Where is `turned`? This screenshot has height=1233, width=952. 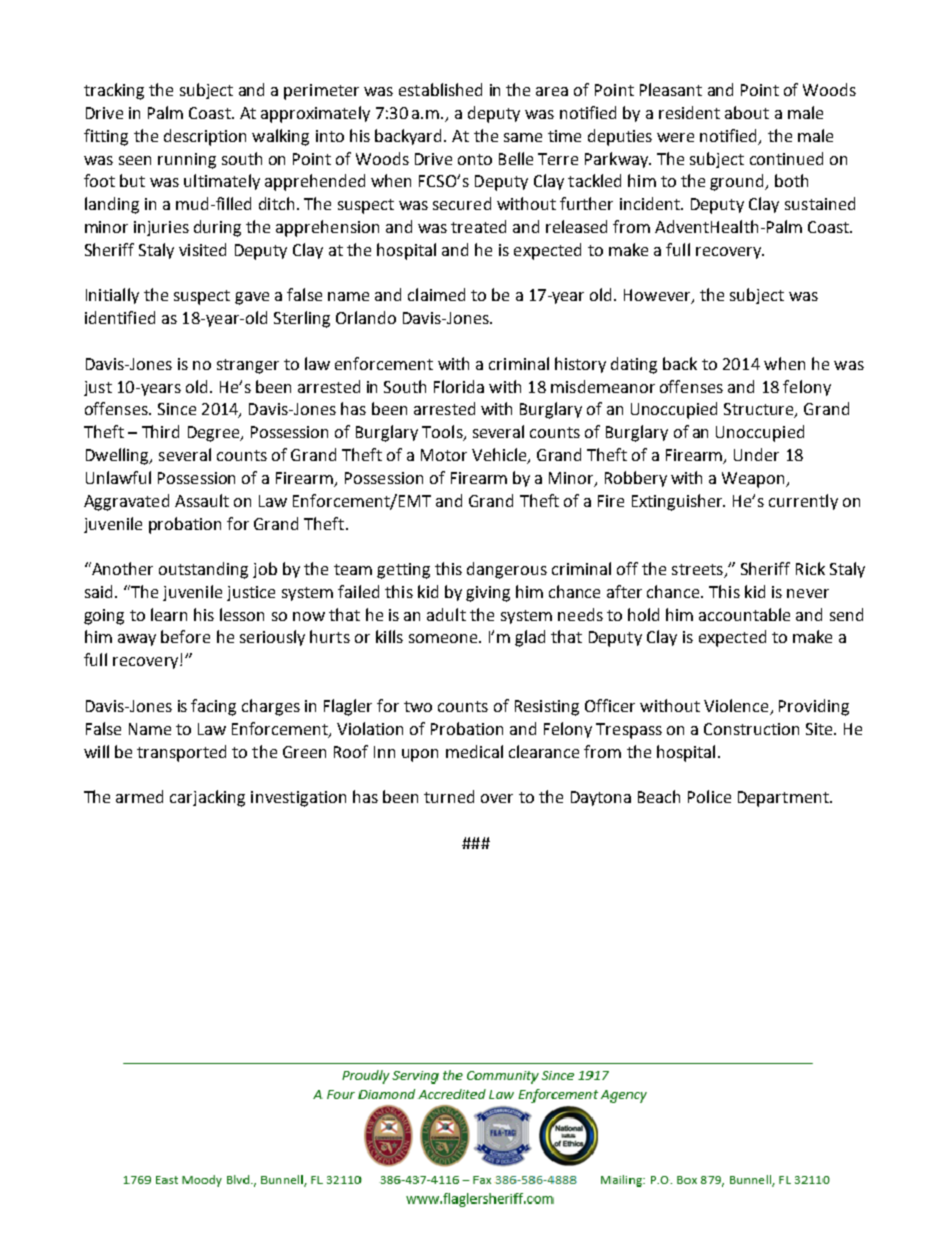
turned is located at coordinates (449, 796).
